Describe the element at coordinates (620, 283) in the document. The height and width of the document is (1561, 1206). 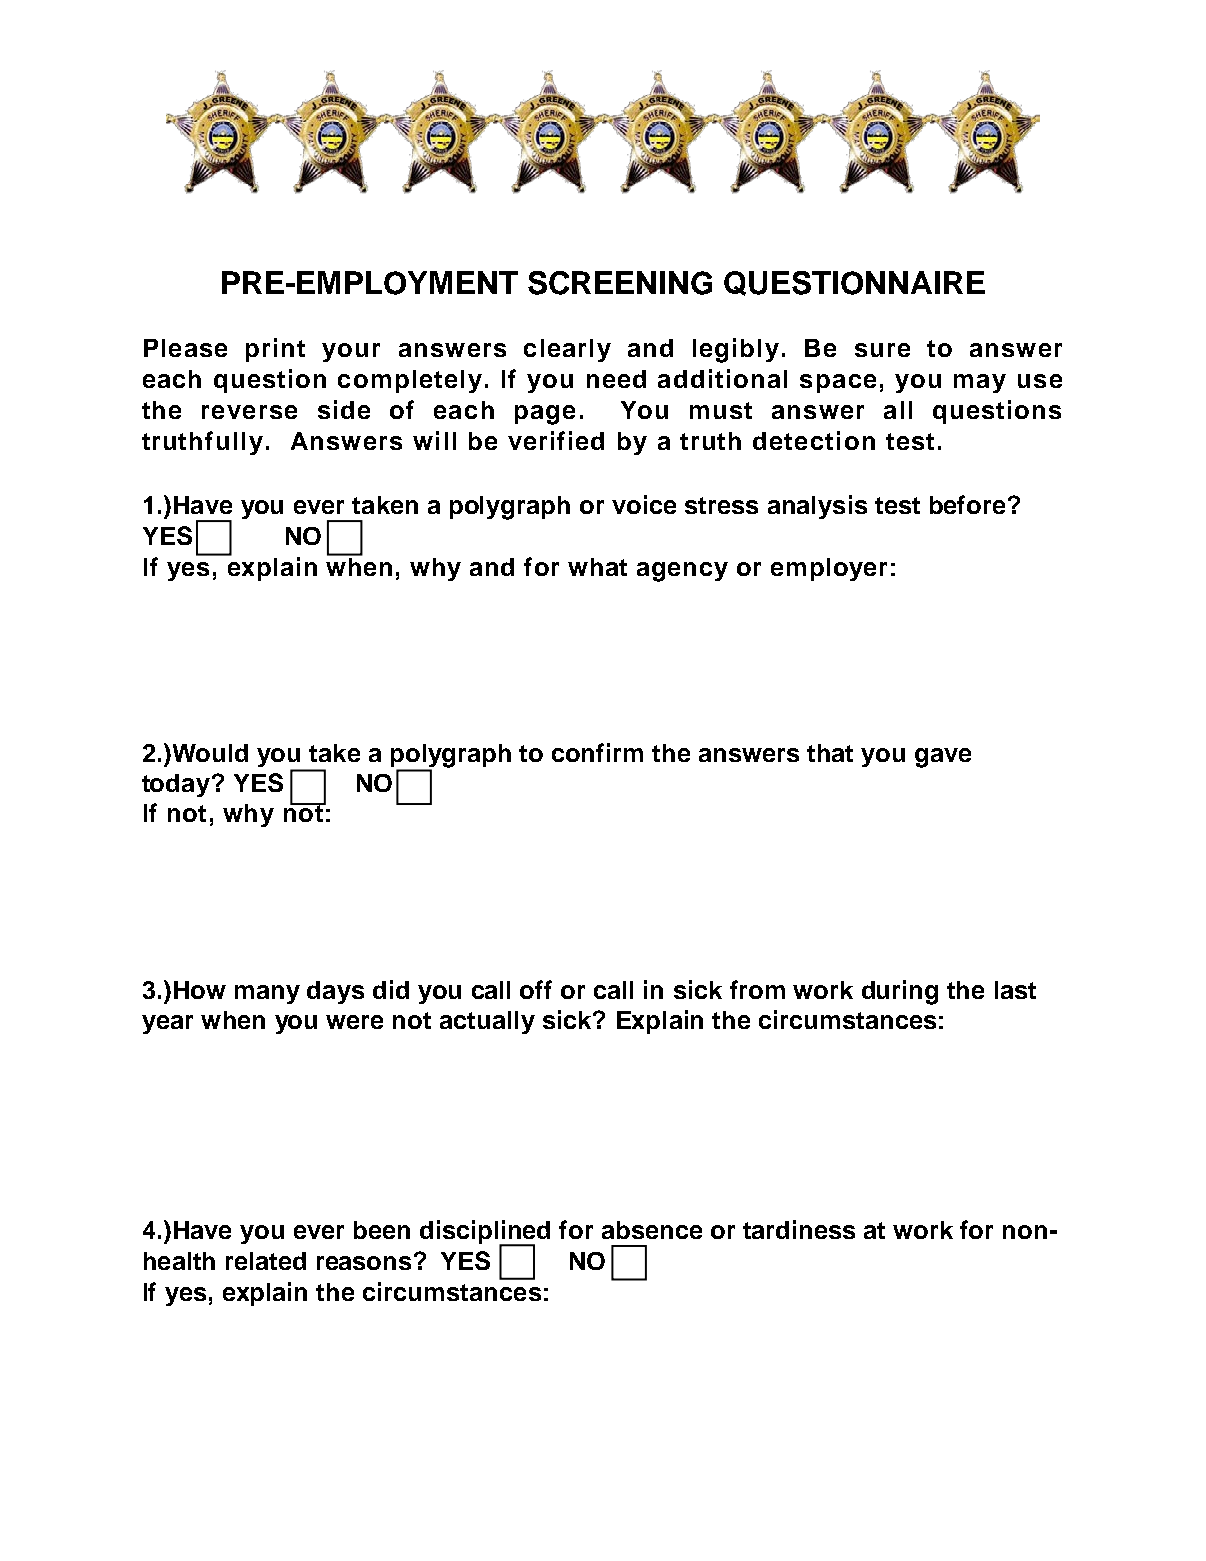
I see `SCREENING` at that location.
